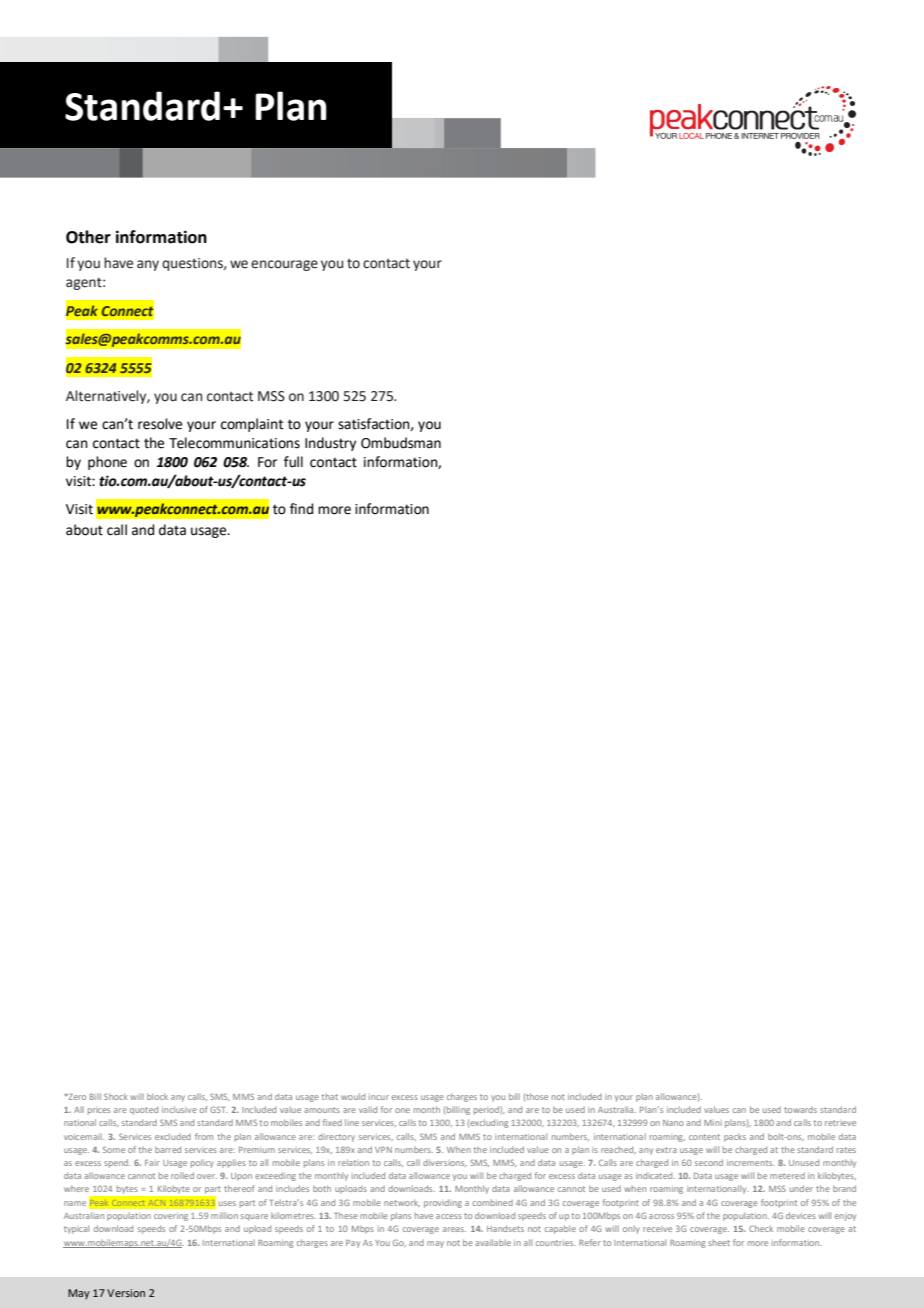 The image size is (924, 1308). I want to click on Other, so click(88, 237).
